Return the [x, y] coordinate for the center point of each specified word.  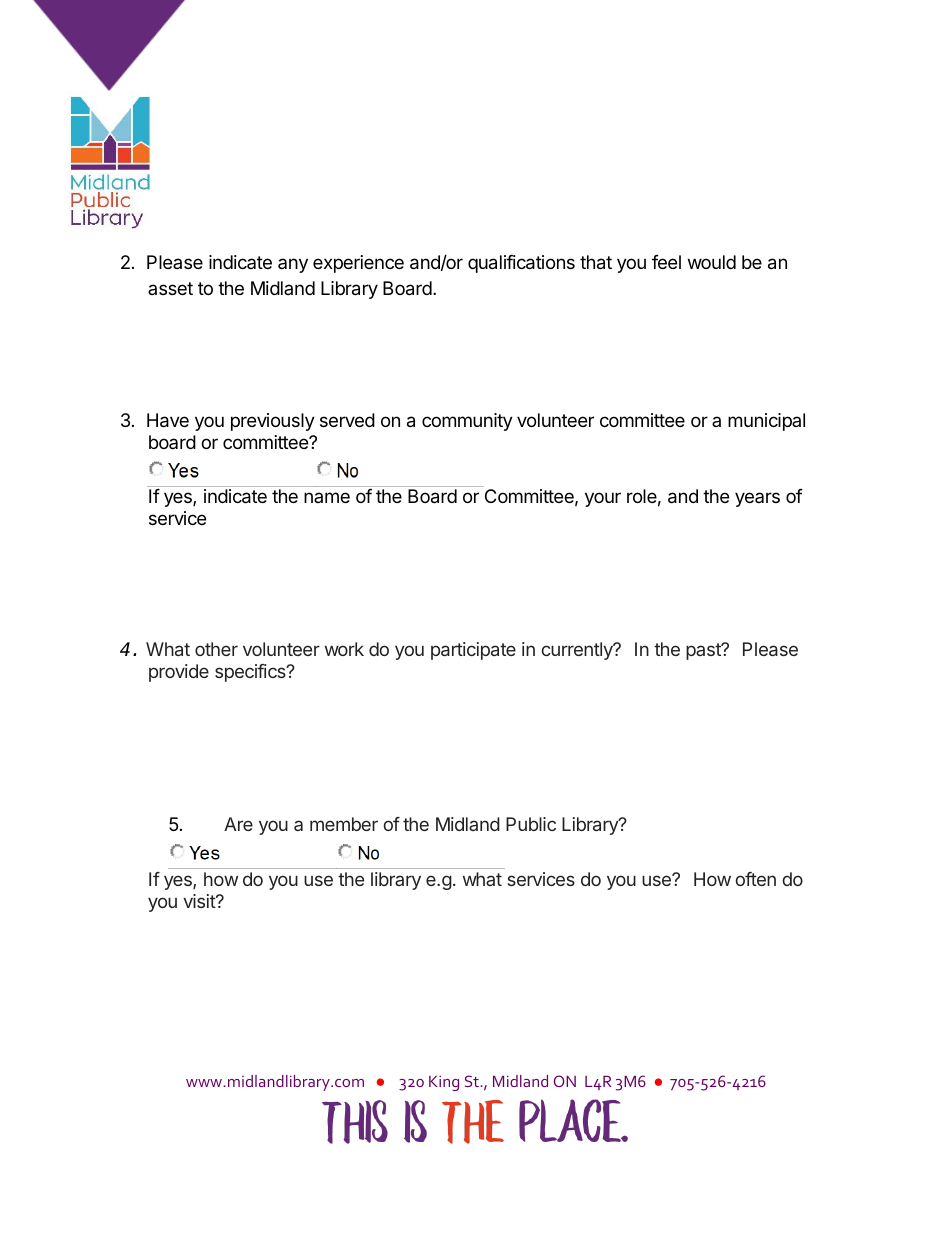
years [757, 499]
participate [473, 651]
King [444, 1083]
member [344, 824]
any [293, 265]
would [712, 262]
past [704, 651]
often [755, 879]
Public [531, 824]
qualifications [521, 264]
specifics [251, 673]
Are [238, 824]
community [467, 422]
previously [273, 422]
